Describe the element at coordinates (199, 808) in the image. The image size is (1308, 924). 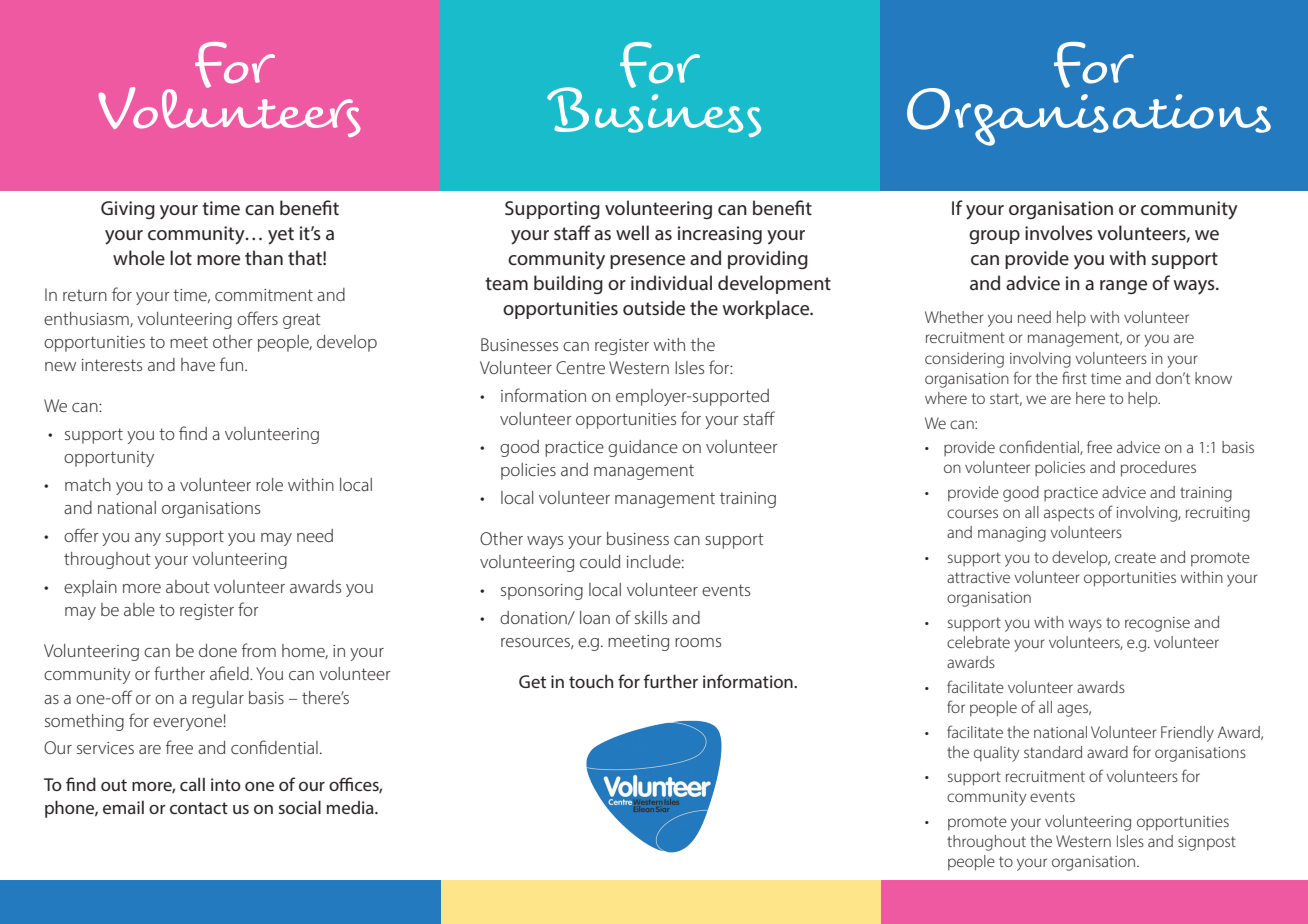
I see `contact` at that location.
